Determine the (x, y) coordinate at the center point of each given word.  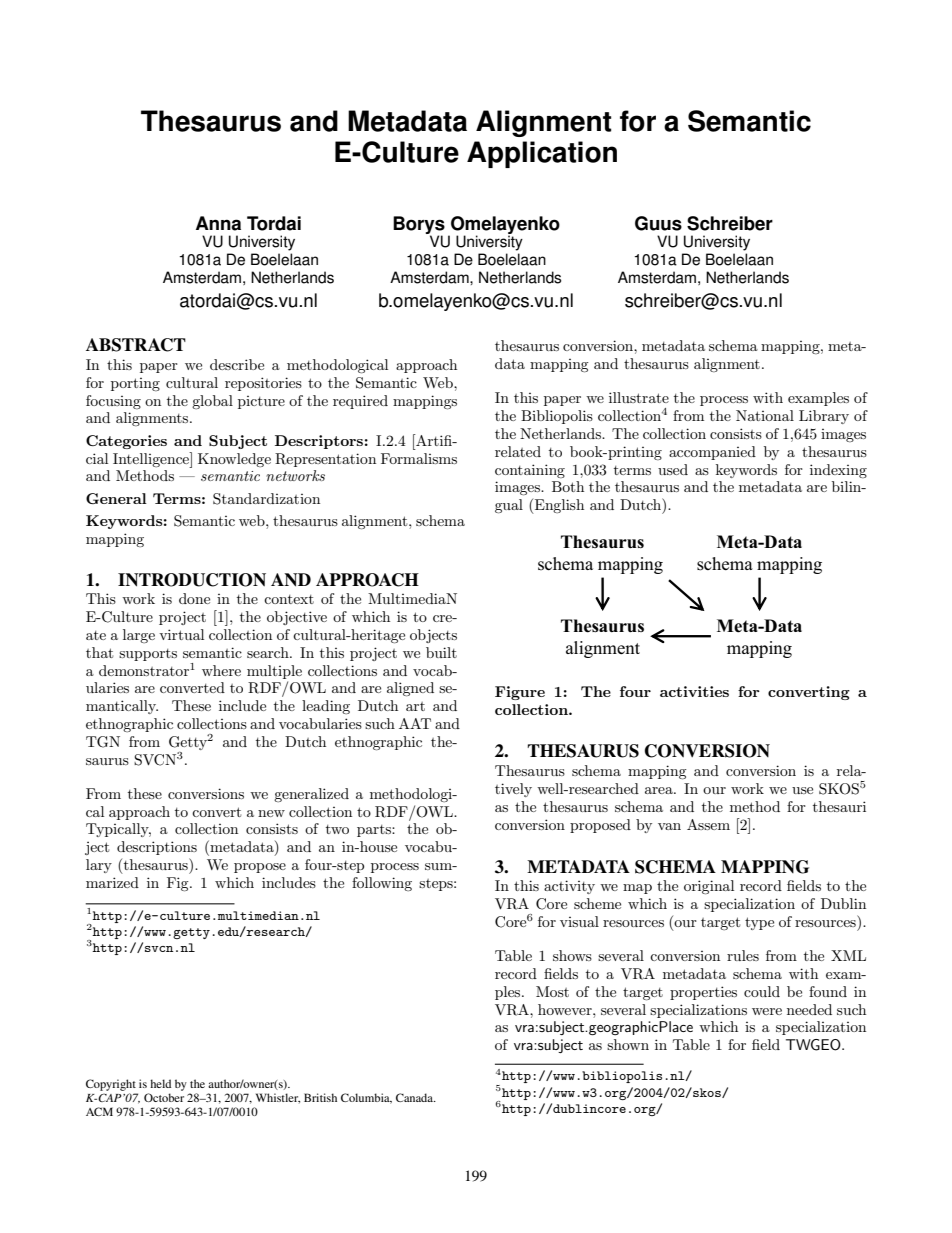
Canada (415, 1097)
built (441, 652)
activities (694, 691)
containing (530, 471)
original (709, 887)
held (160, 1083)
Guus (658, 223)
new (271, 813)
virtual (181, 634)
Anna (218, 223)
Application (542, 154)
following (382, 884)
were (767, 1011)
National (765, 415)
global (212, 402)
